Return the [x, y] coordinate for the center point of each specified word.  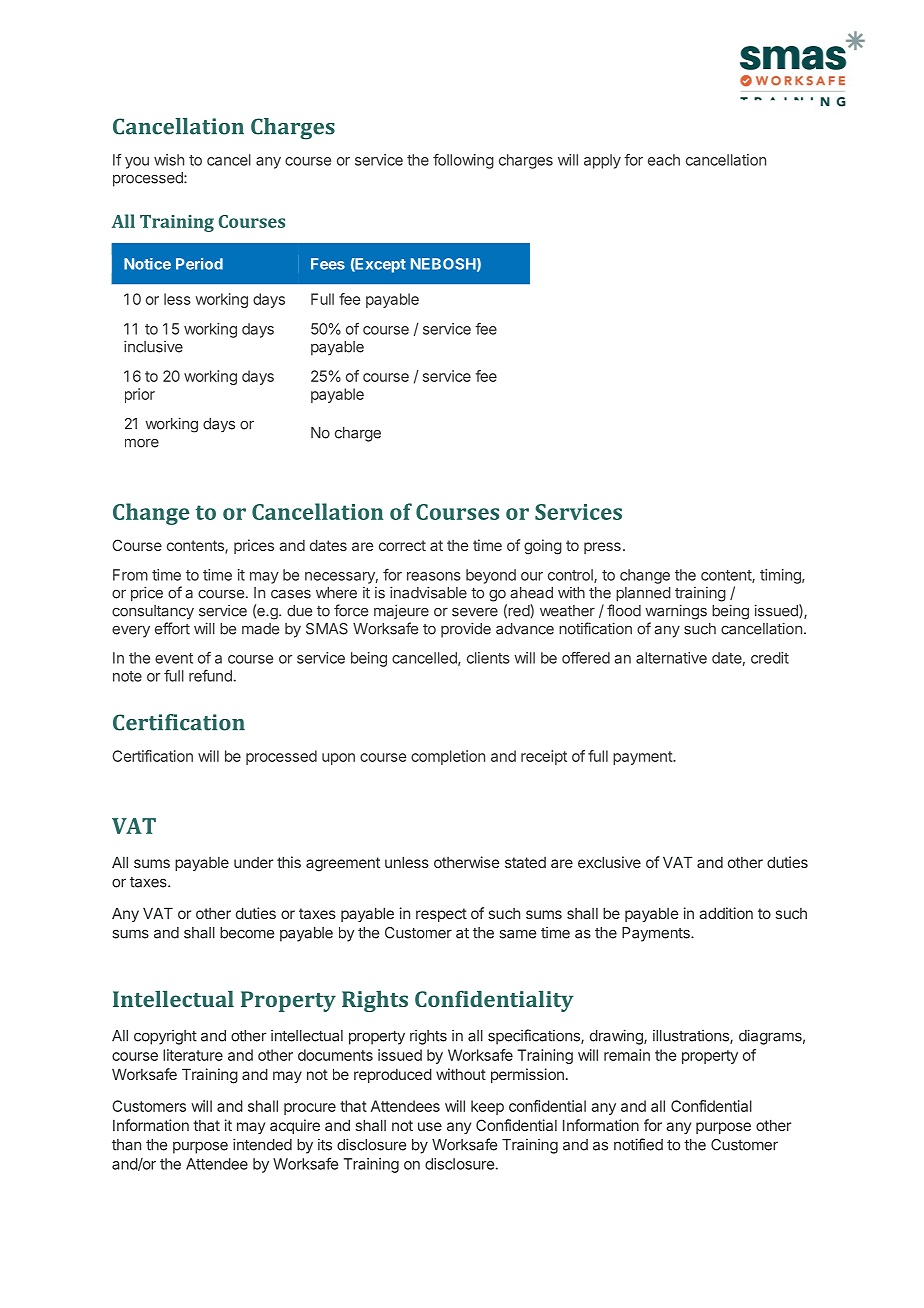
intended [262, 1144]
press [602, 548]
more [142, 443]
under [253, 862]
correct [402, 545]
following [463, 161]
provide [466, 630]
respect [441, 915]
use [430, 1126]
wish [169, 160]
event [174, 658]
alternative [671, 658]
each [664, 160]
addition [726, 913]
